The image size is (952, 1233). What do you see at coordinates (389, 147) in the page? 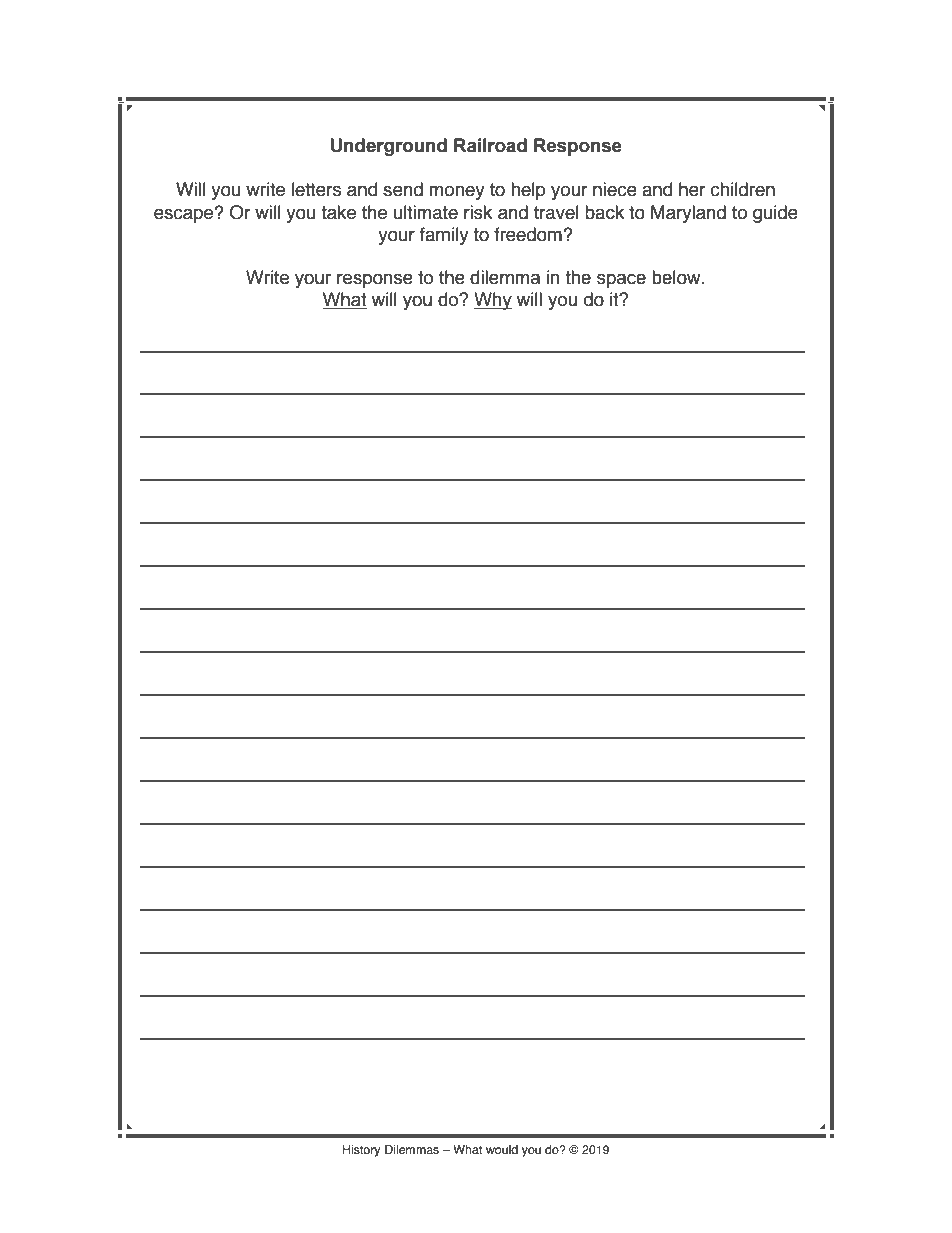
I see `Underground` at bounding box center [389, 147].
